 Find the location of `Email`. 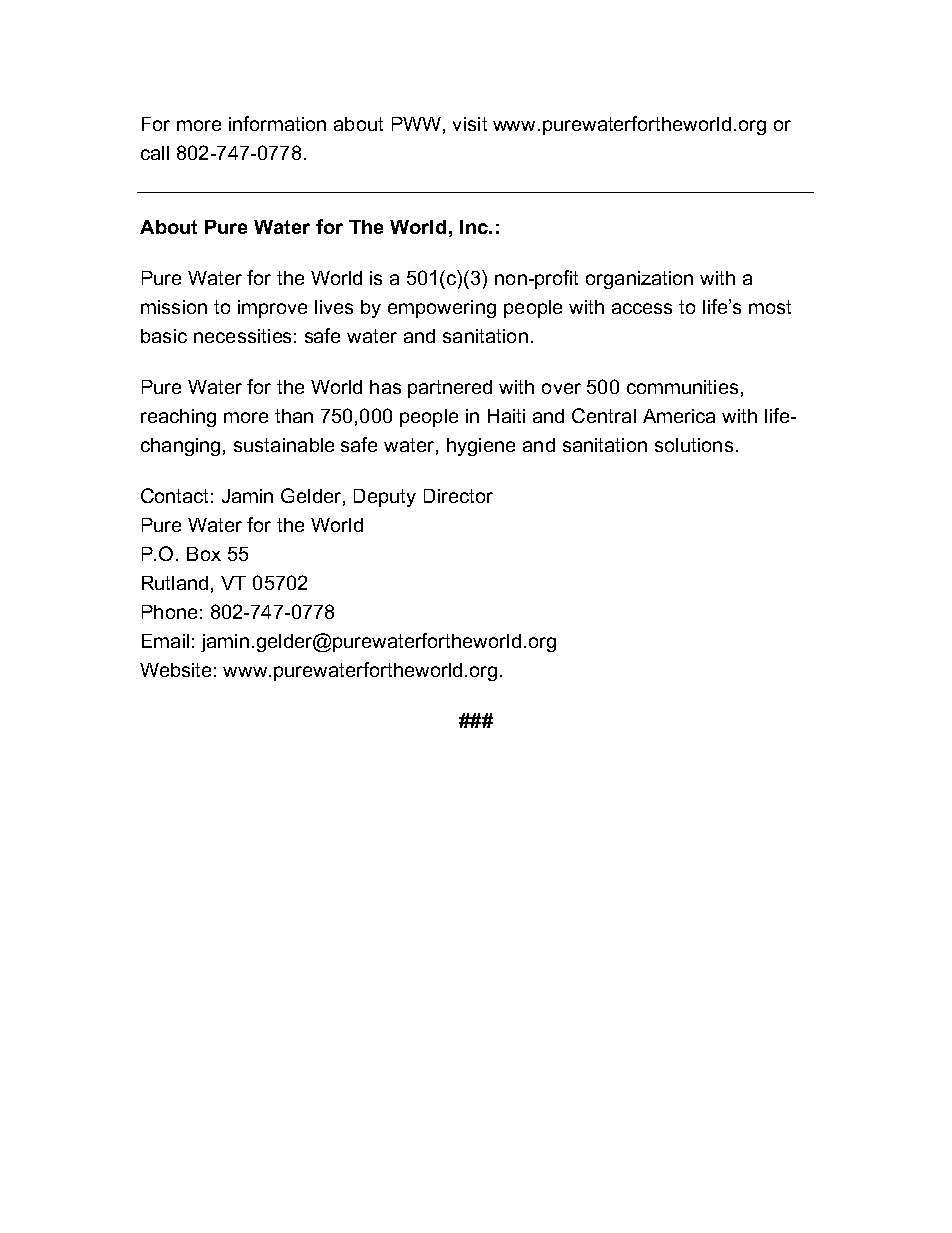

Email is located at coordinates (165, 641).
